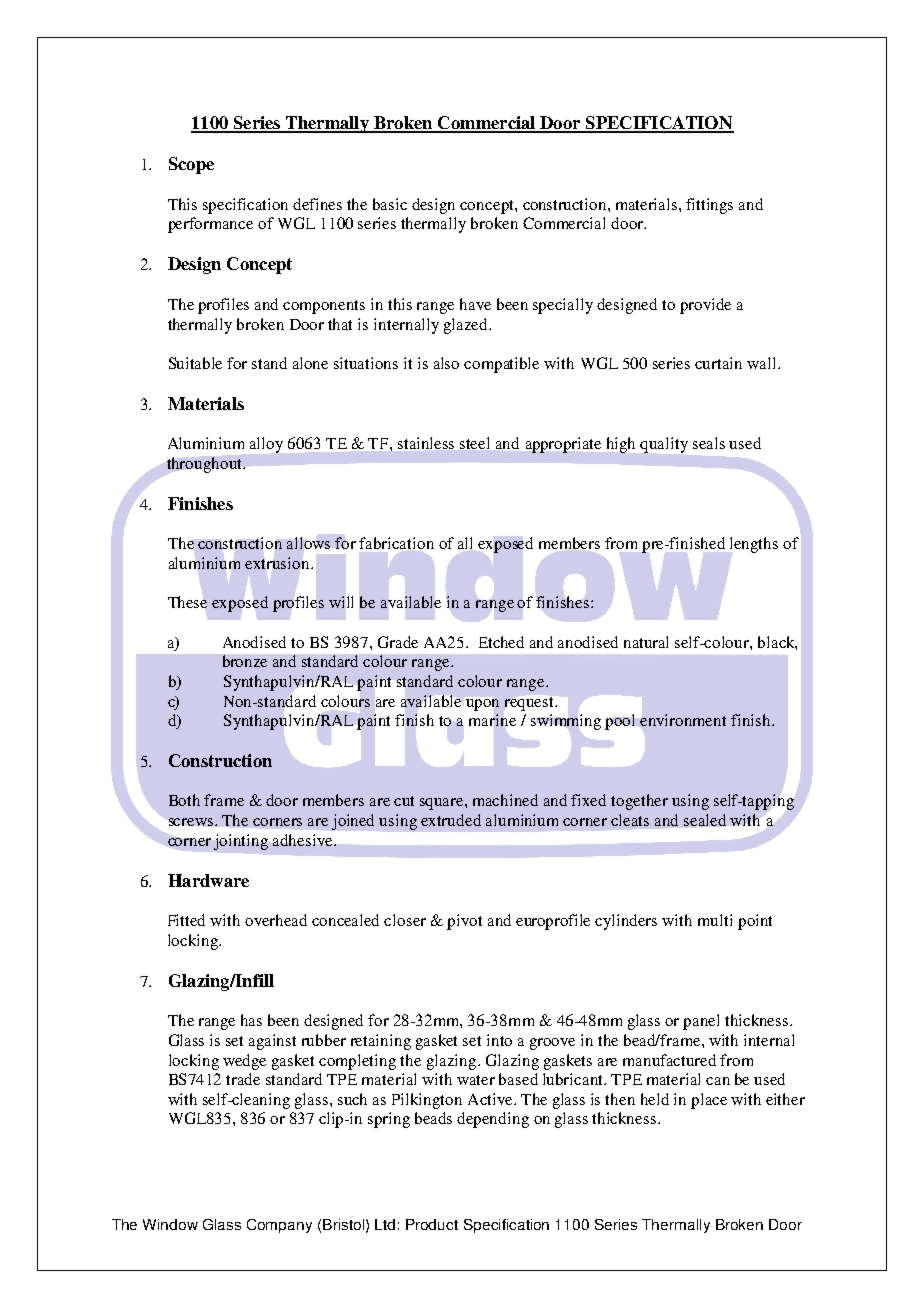 Image resolution: width=924 pixels, height=1308 pixels. What do you see at coordinates (683, 720) in the screenshot?
I see `environment` at bounding box center [683, 720].
